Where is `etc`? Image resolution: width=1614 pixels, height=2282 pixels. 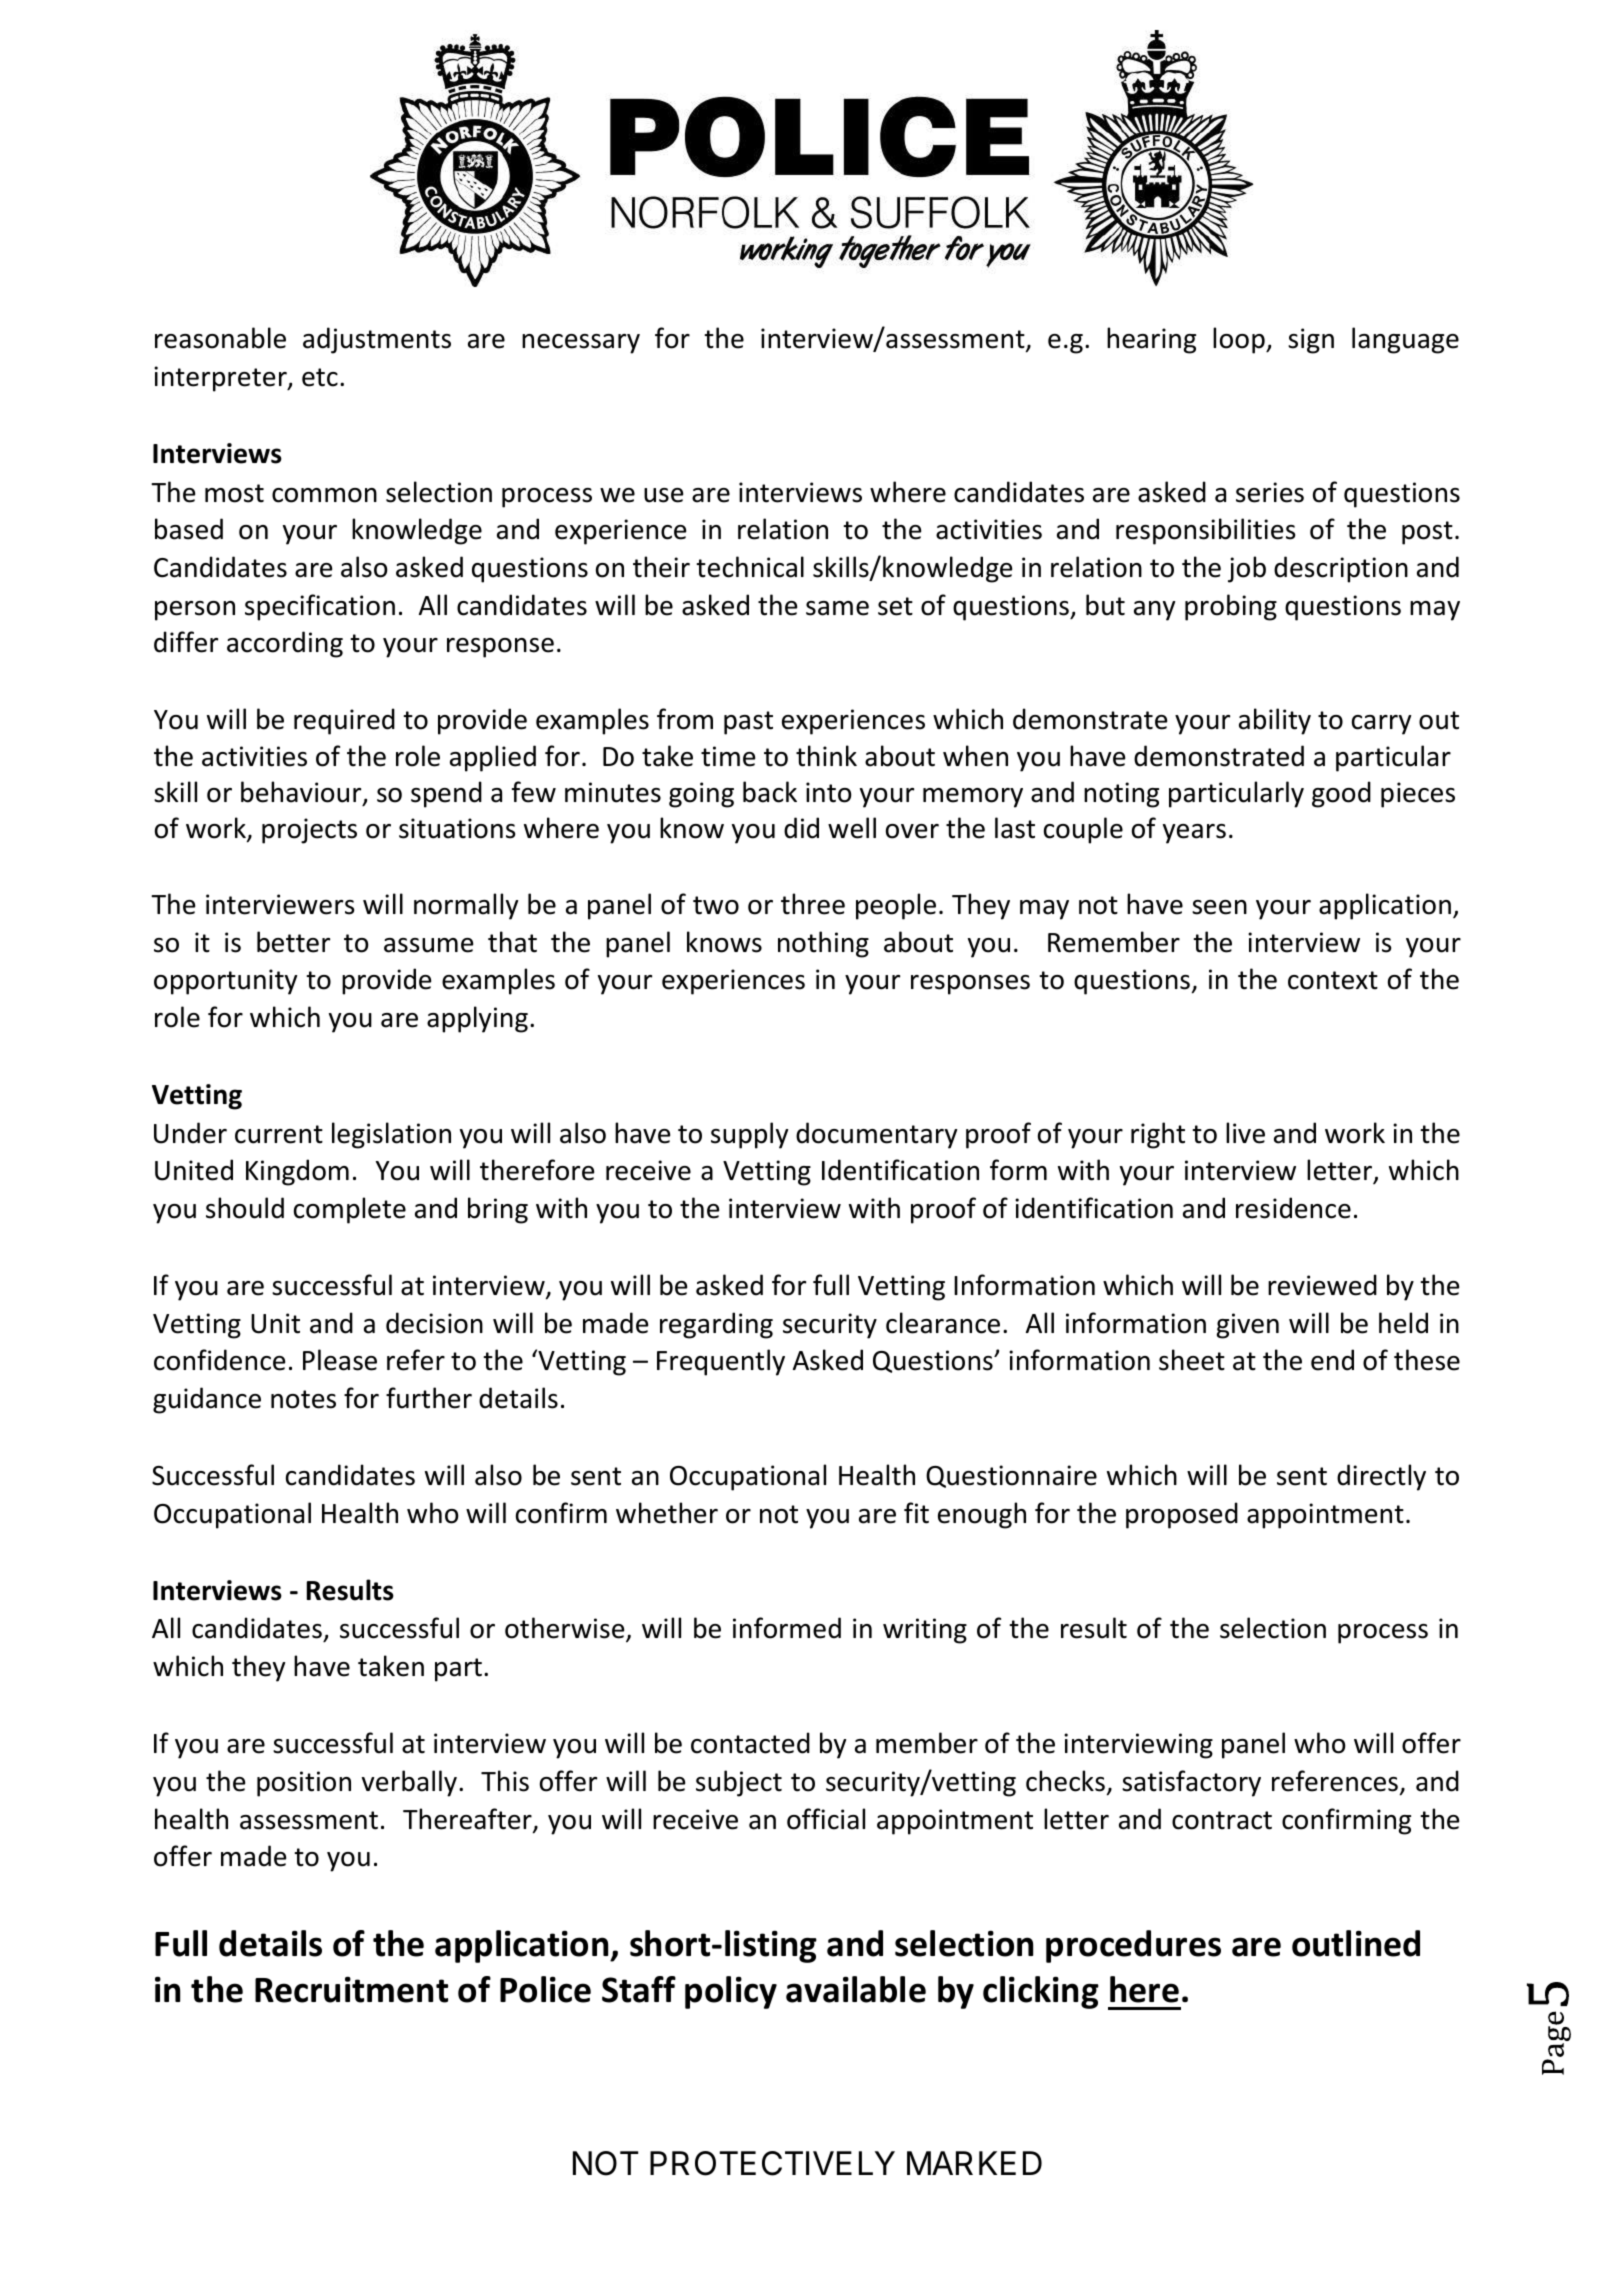
etc is located at coordinates (320, 377).
